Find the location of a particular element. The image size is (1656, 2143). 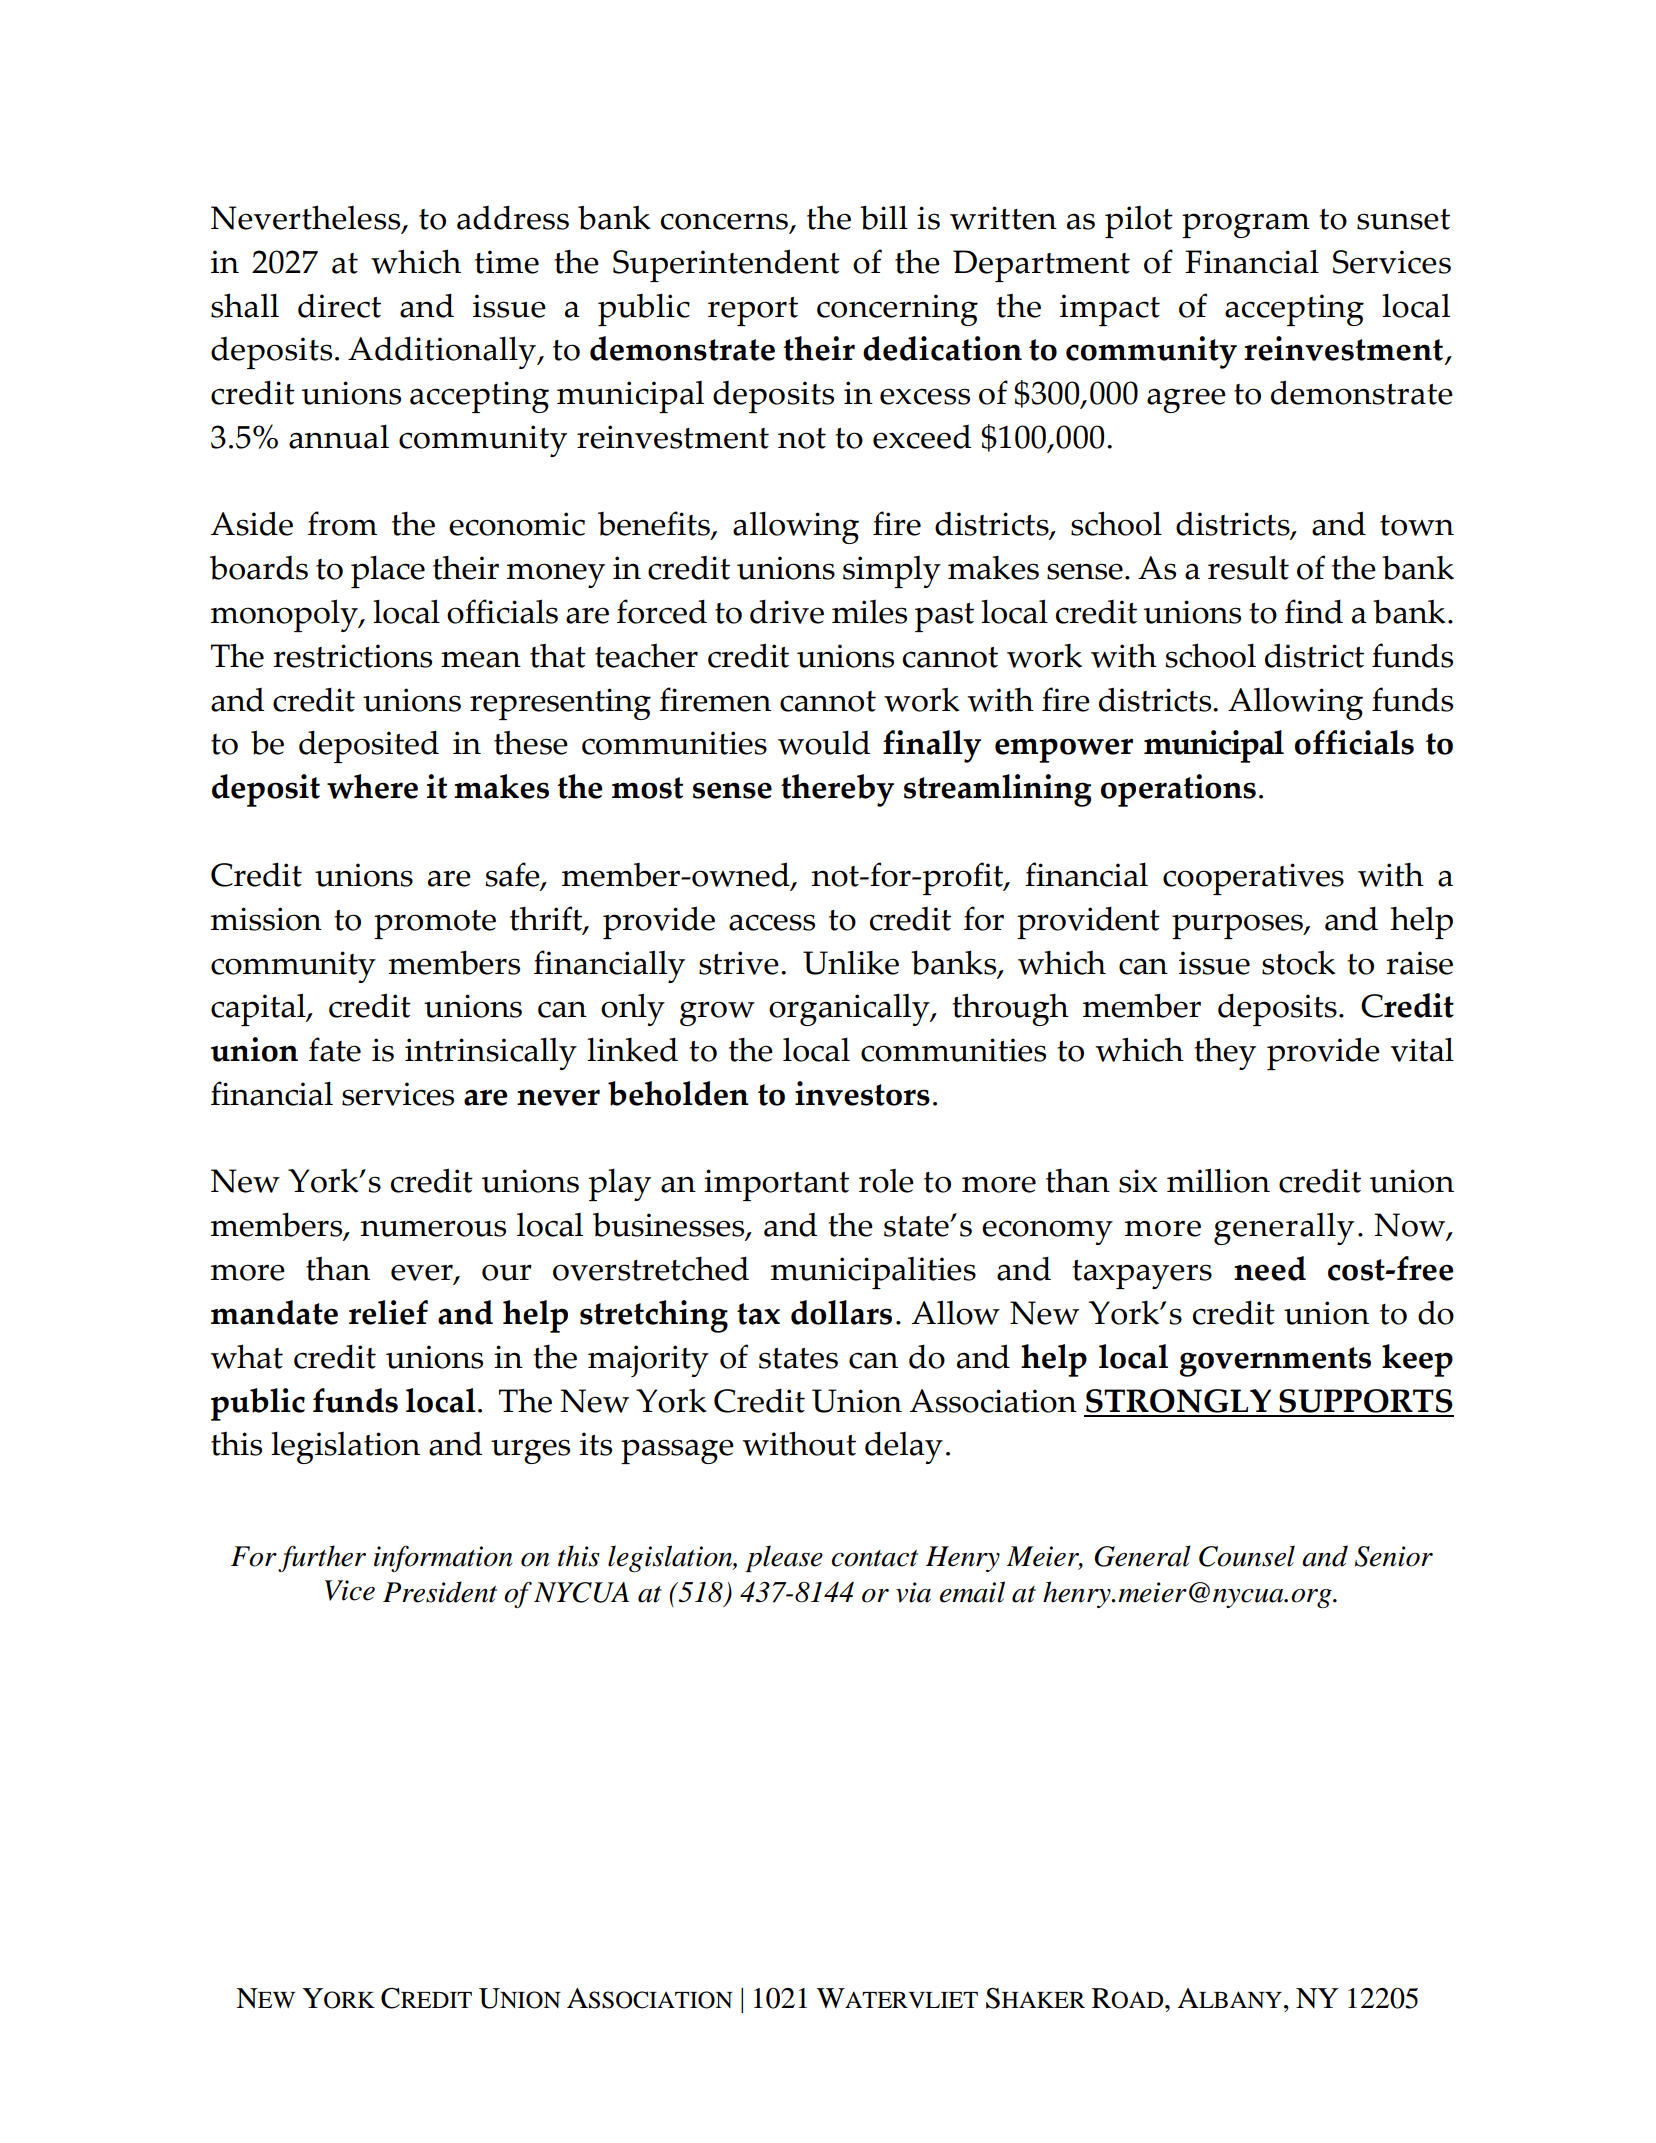

promote is located at coordinates (435, 924).
